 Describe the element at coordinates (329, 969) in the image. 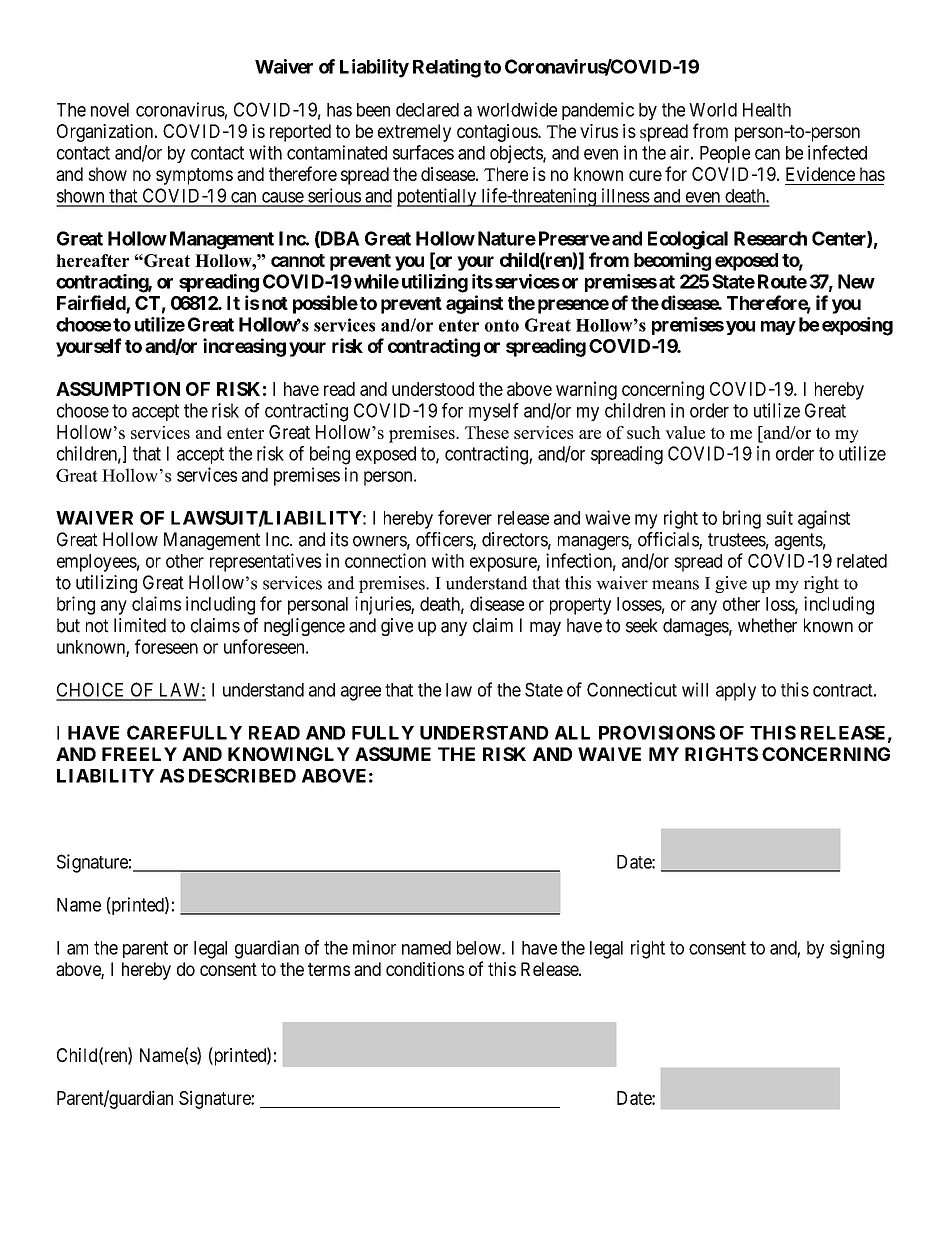

I see `terms` at that location.
